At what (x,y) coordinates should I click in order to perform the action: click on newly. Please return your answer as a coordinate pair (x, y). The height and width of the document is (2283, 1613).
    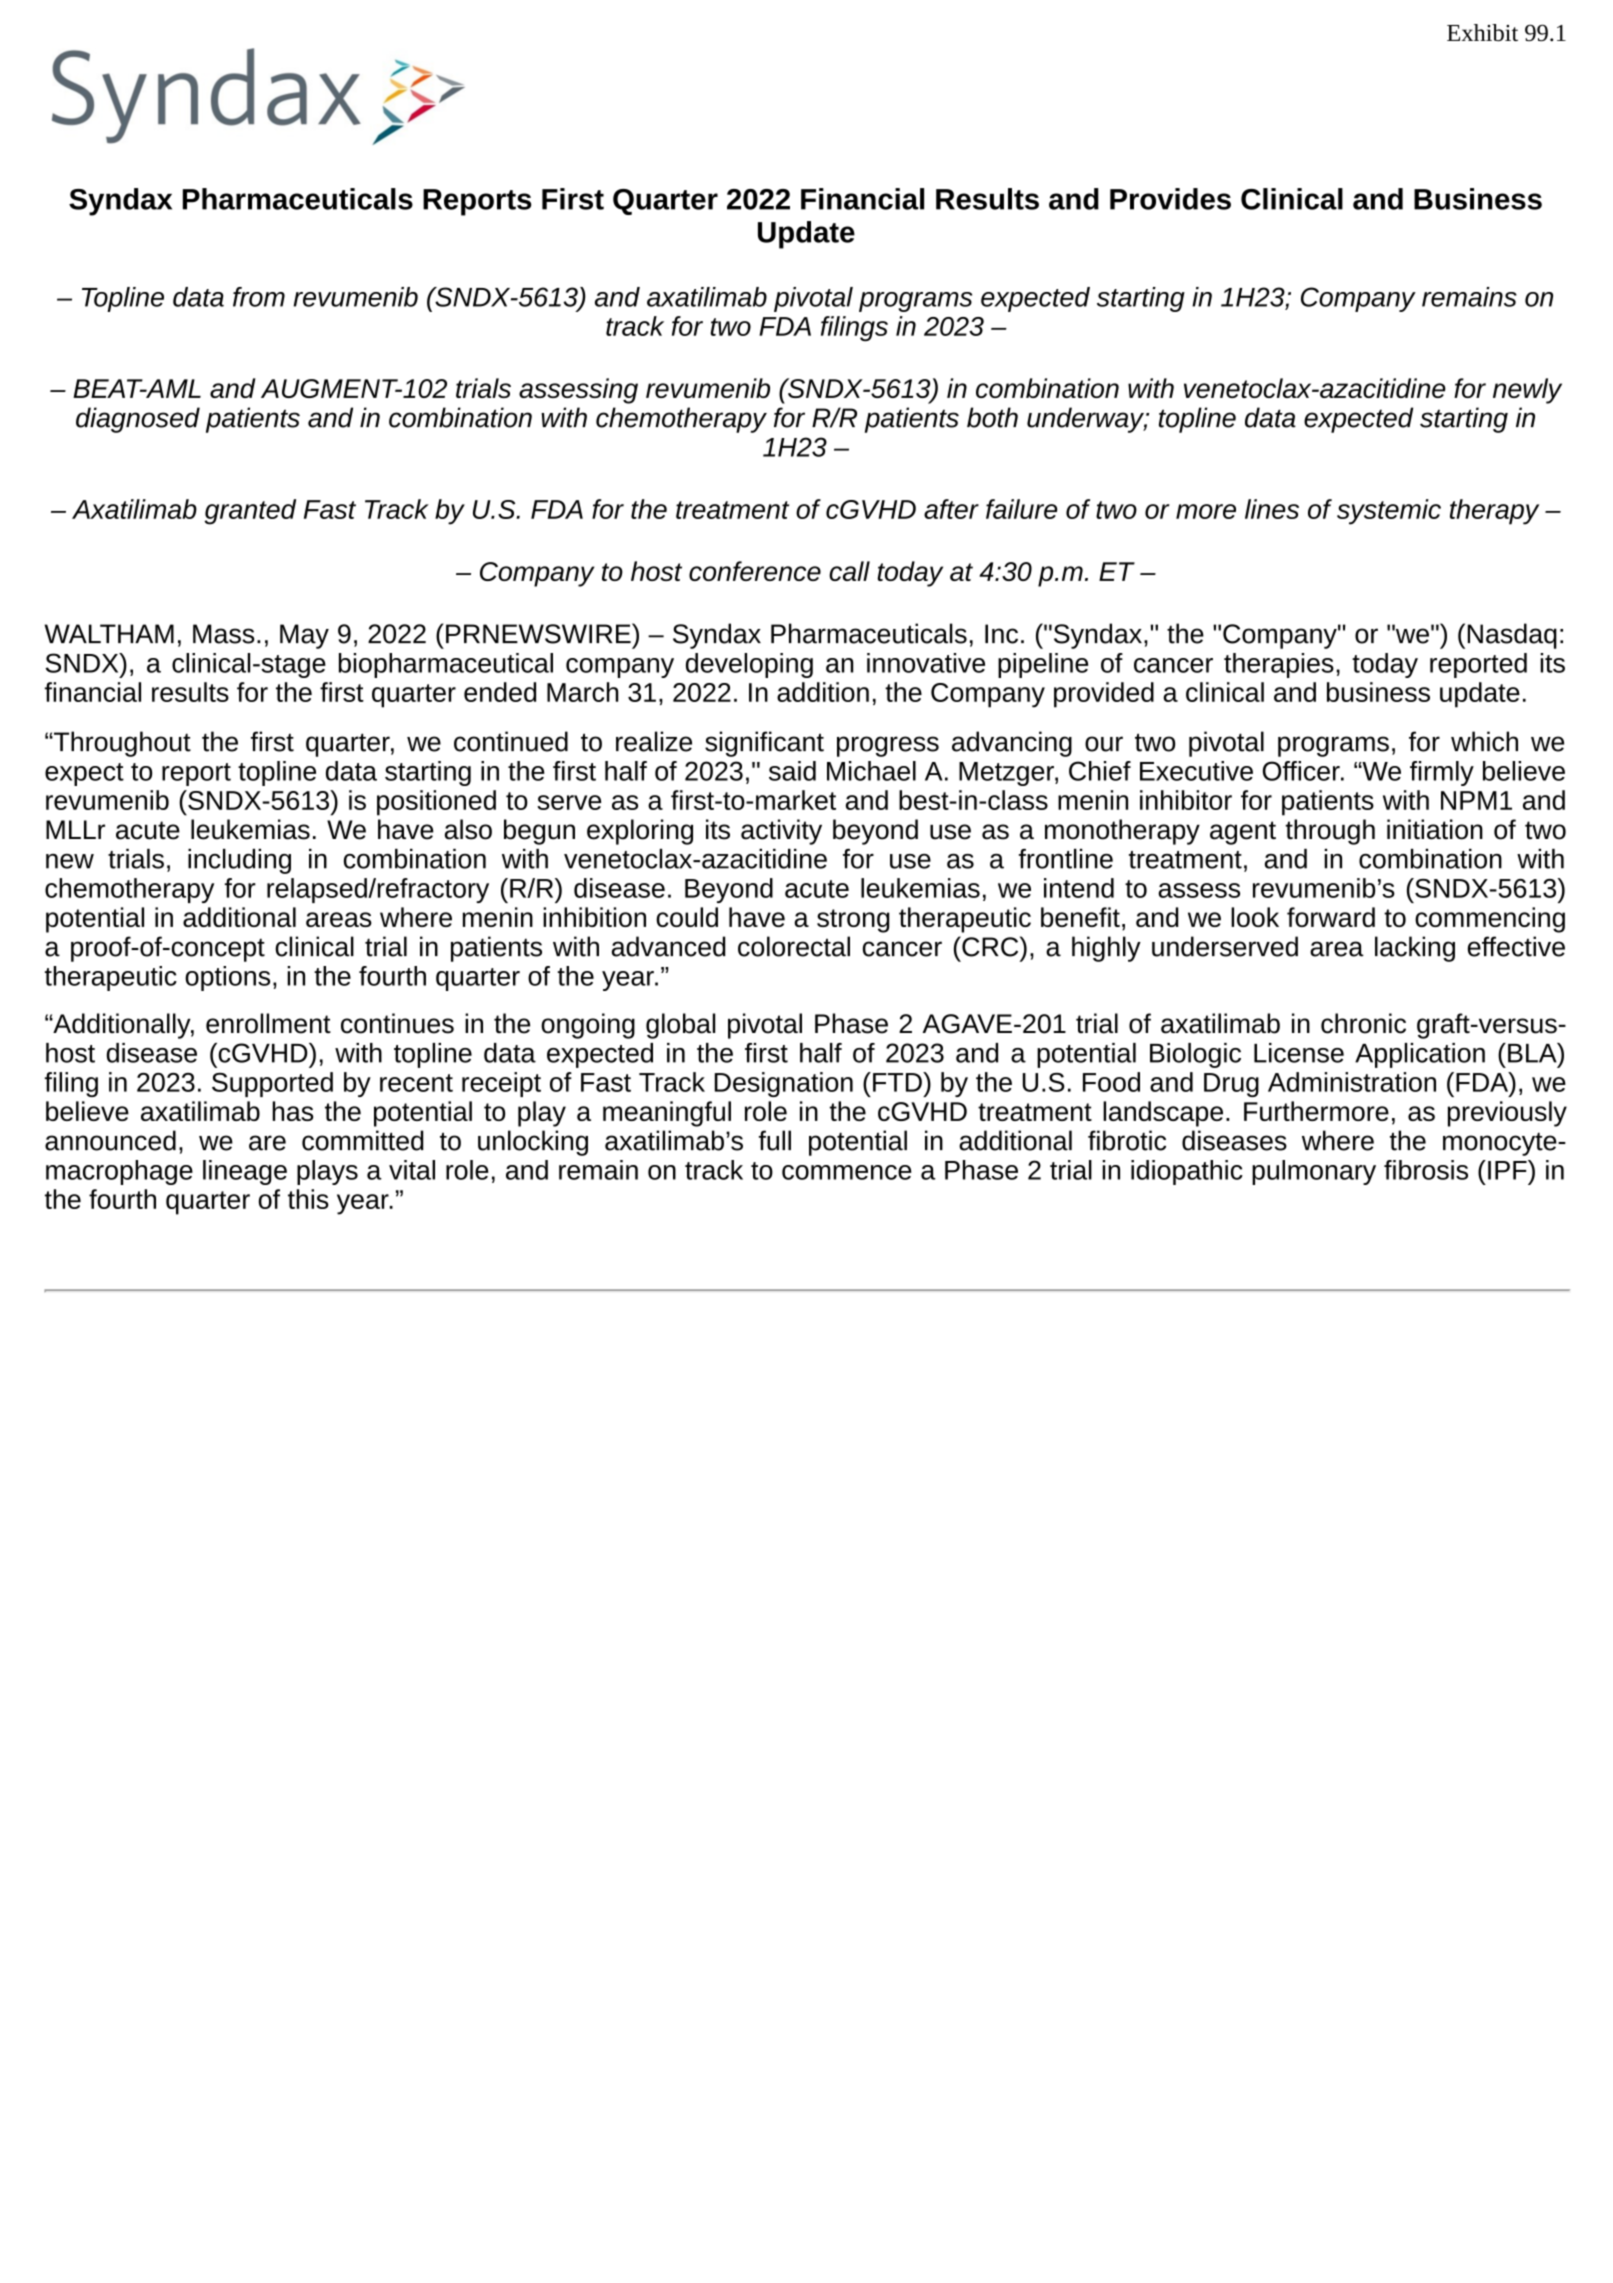
    Looking at the image, I should click on (1527, 391).
